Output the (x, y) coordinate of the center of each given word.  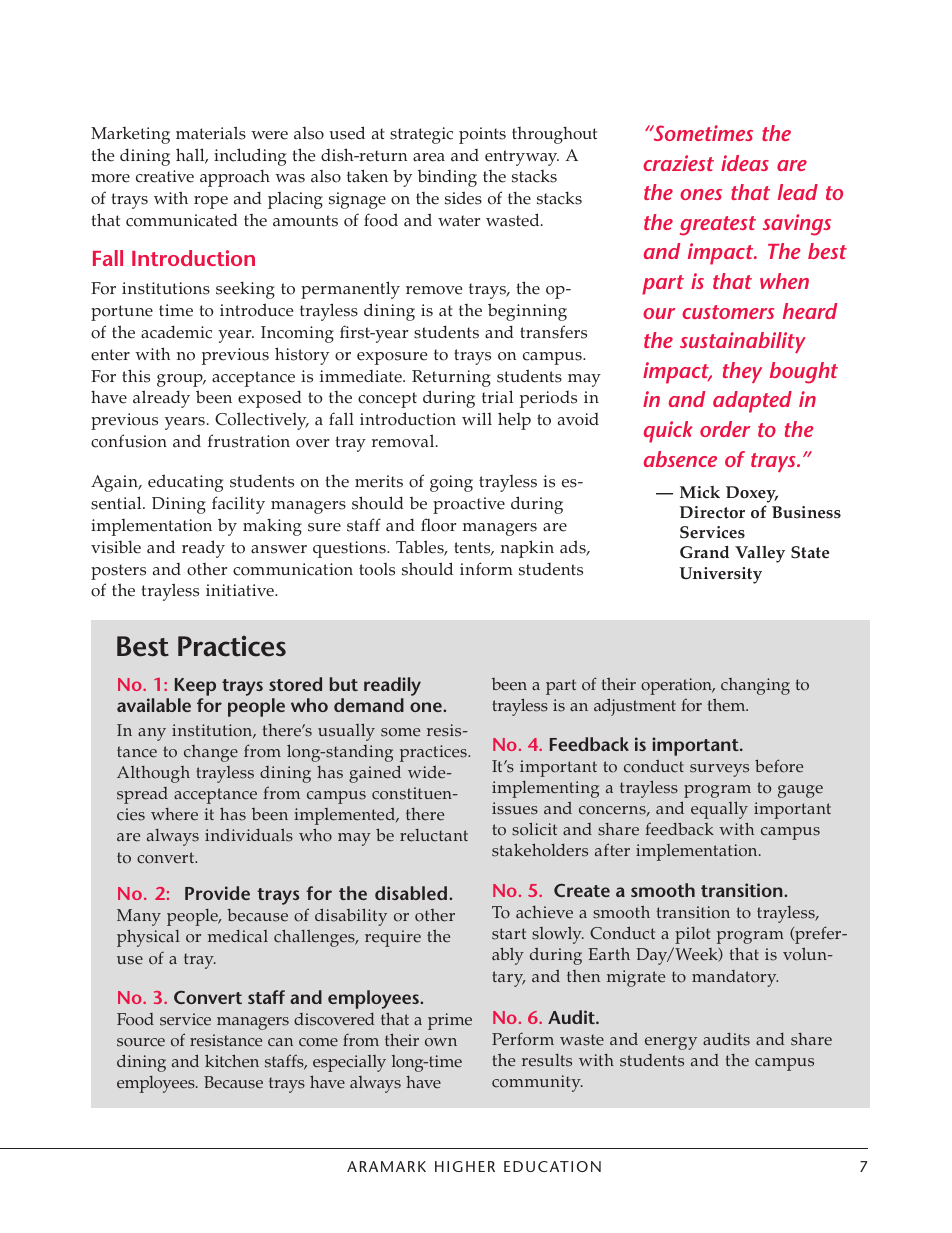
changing (755, 686)
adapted (752, 402)
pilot (692, 935)
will (477, 418)
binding (447, 178)
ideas (745, 163)
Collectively (262, 421)
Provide (217, 893)
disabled (411, 893)
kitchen (232, 1061)
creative (165, 176)
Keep (195, 687)
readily (392, 686)
